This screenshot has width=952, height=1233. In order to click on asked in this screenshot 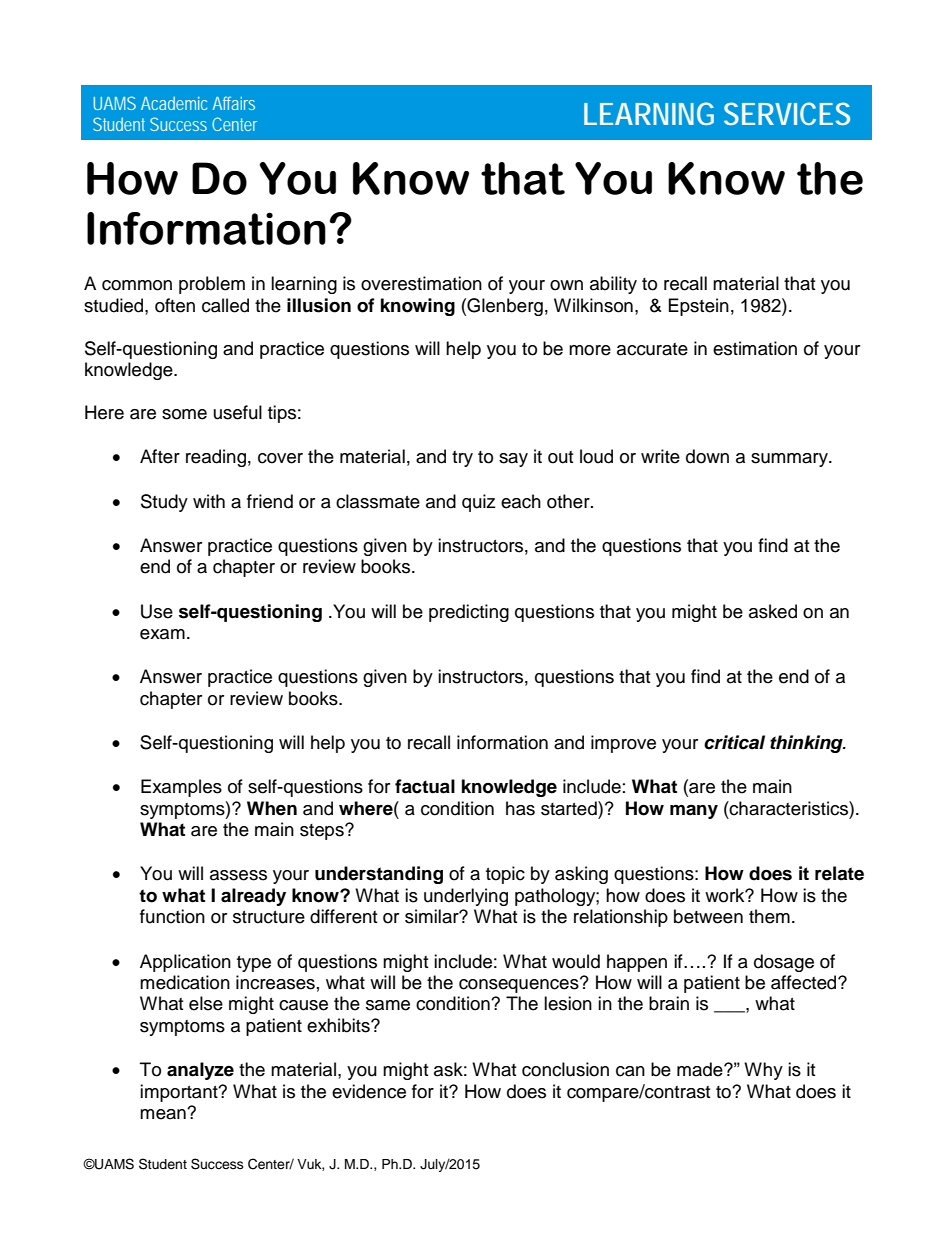, I will do `click(773, 611)`.
